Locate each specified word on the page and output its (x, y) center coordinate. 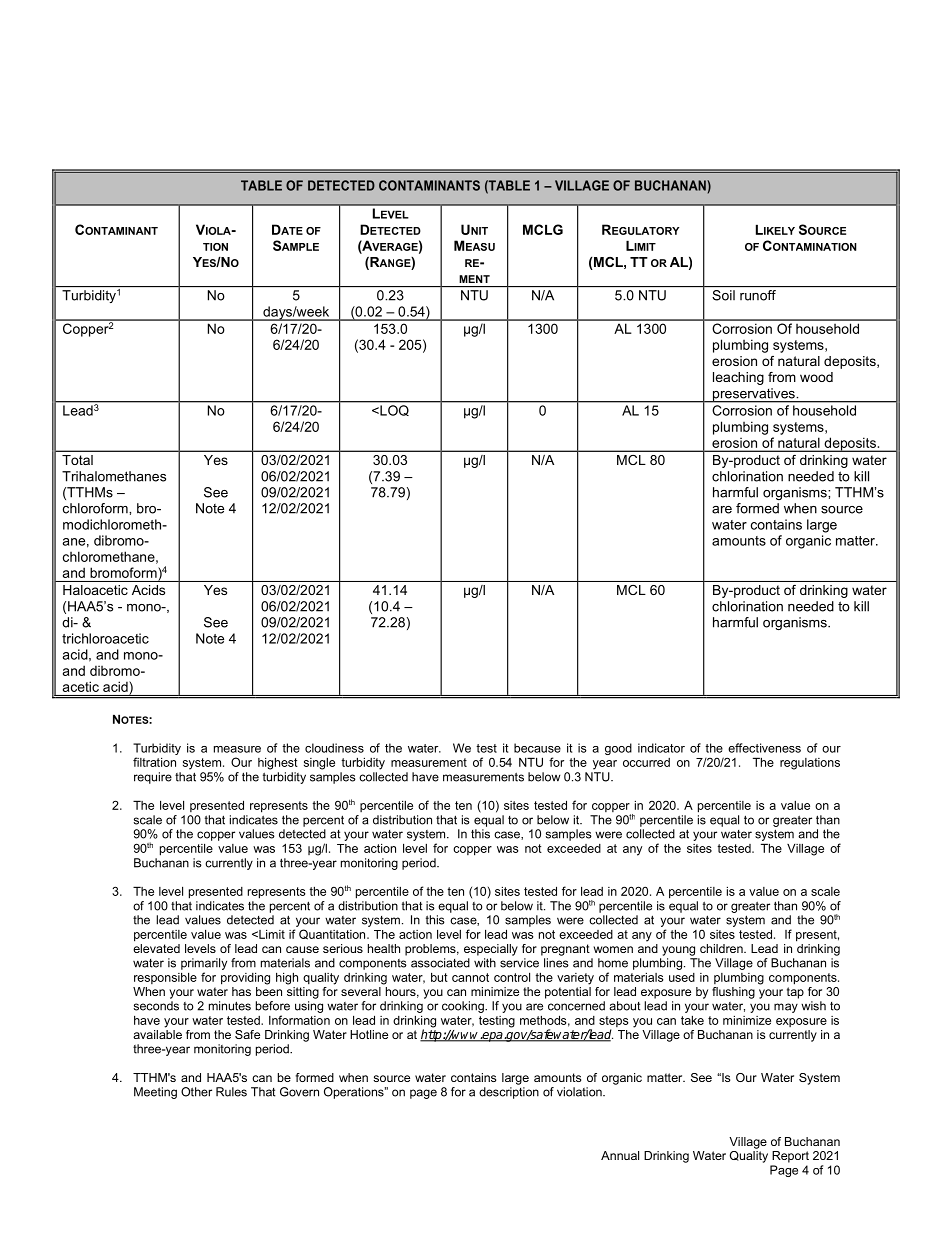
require (153, 778)
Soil (723, 295)
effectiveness (764, 748)
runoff (758, 295)
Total (77, 460)
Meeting (155, 1093)
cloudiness (334, 748)
